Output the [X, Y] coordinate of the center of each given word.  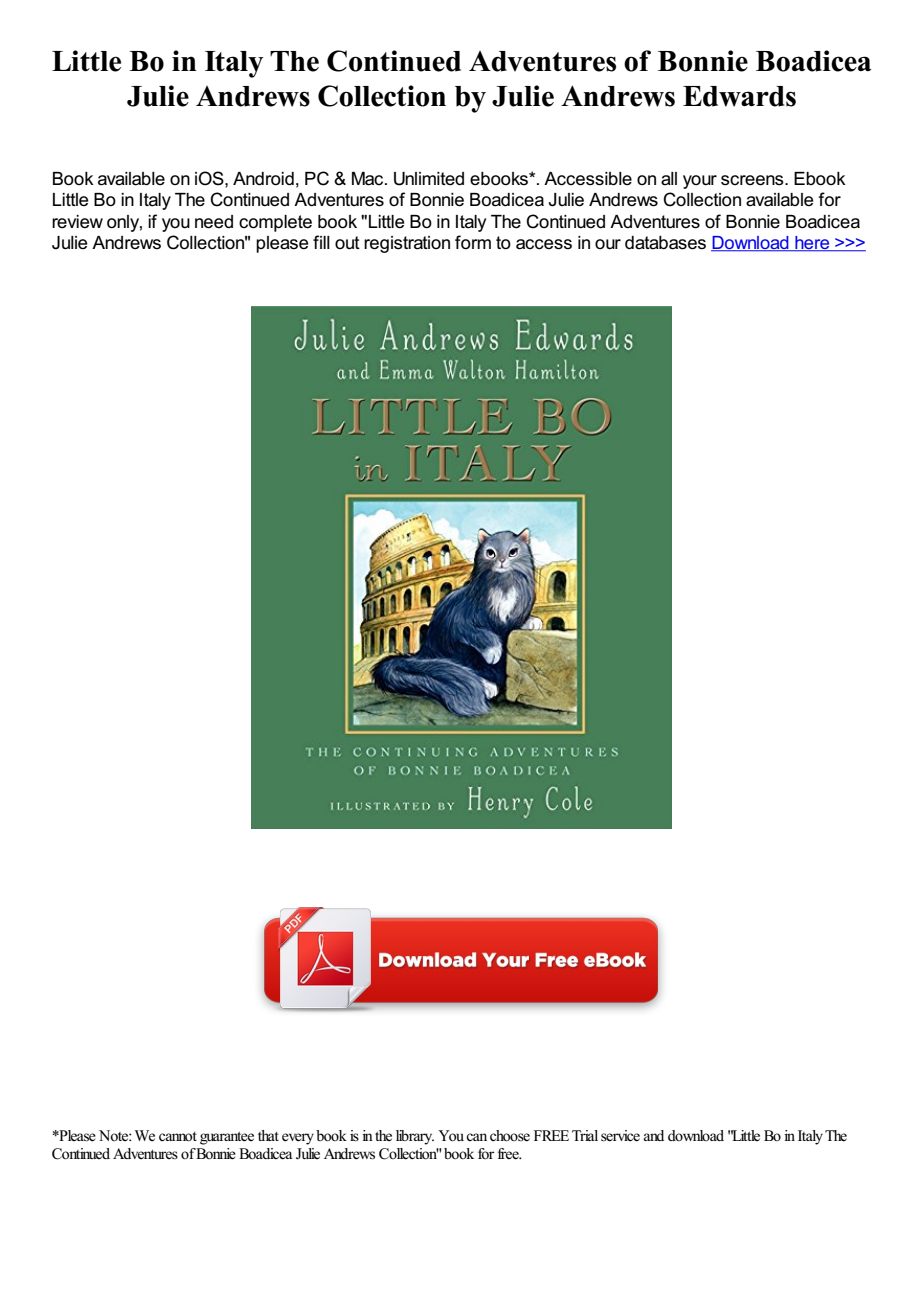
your [700, 182]
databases [665, 243]
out [347, 243]
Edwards [739, 96]
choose [510, 1136]
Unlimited [429, 179]
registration [407, 244]
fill [321, 242]
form [473, 242]
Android [263, 179]
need [214, 222]
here [812, 244]
